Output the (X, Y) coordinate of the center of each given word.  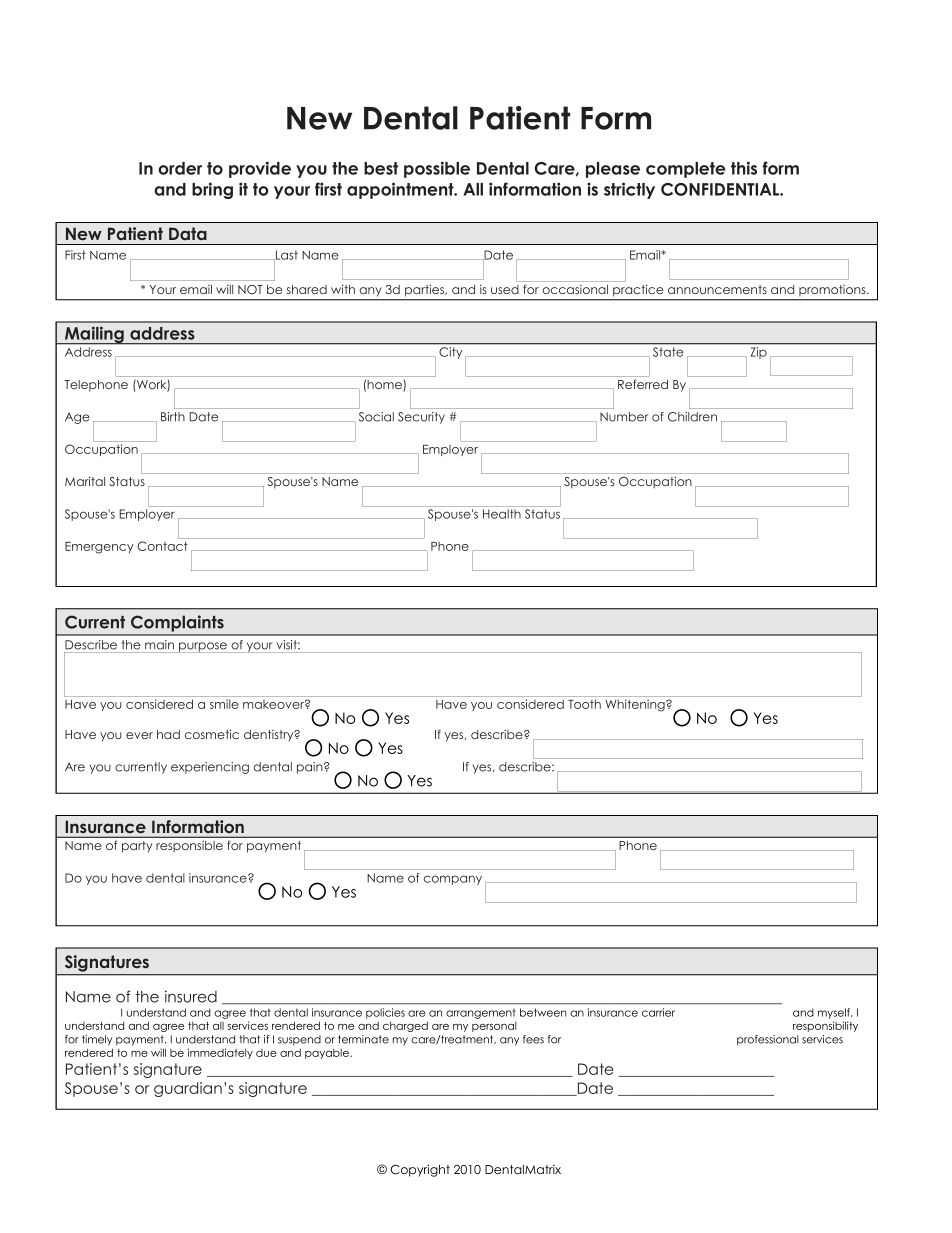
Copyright (420, 1170)
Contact (162, 546)
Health (502, 514)
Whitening (636, 705)
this (744, 168)
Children (692, 417)
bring (212, 190)
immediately (220, 1053)
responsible (190, 846)
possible (437, 169)
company (452, 880)
